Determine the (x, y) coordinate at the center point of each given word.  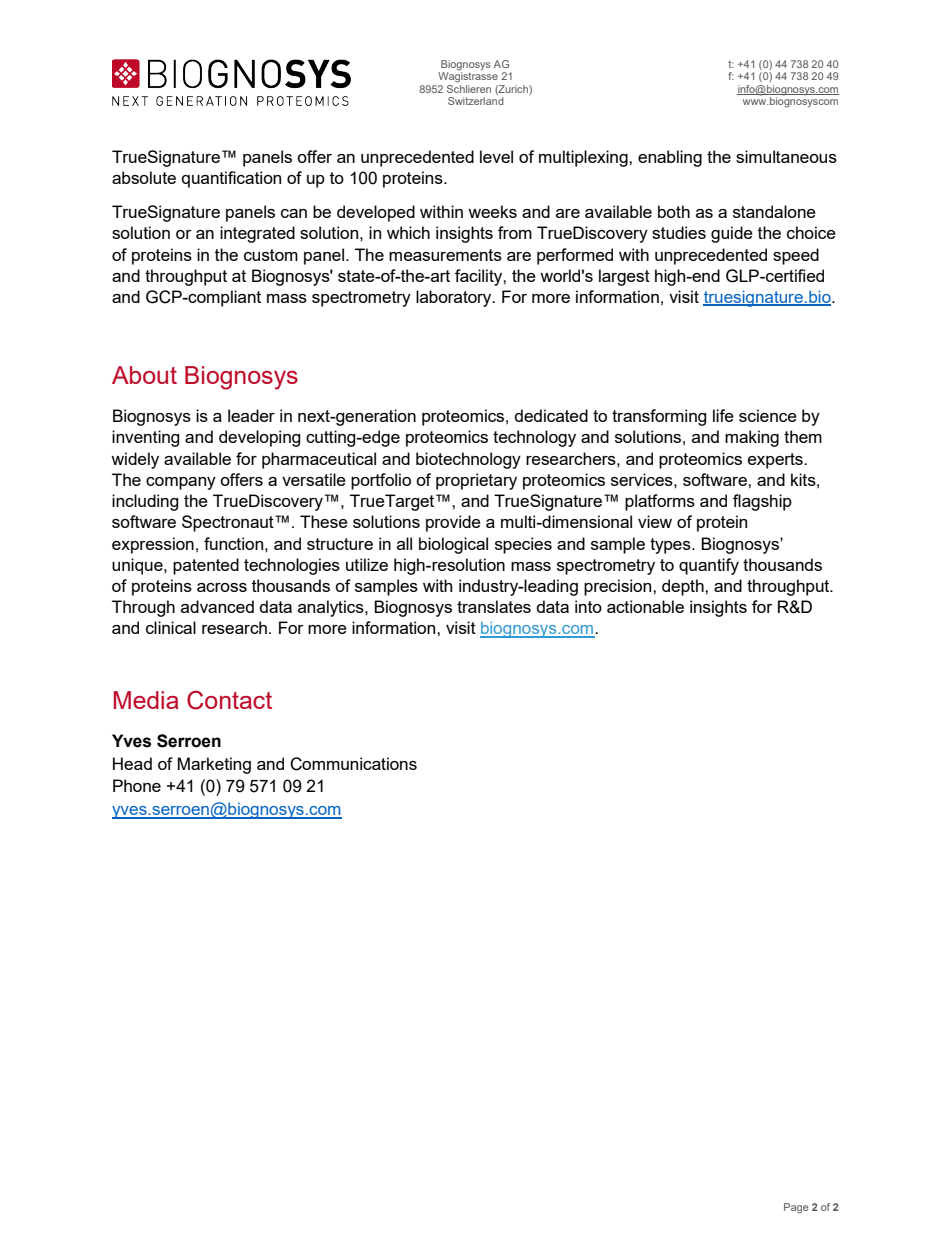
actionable (645, 606)
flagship (762, 502)
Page (796, 1208)
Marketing (214, 765)
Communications (353, 764)
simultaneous (786, 156)
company (181, 483)
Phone (137, 785)
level (496, 156)
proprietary (476, 481)
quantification (231, 179)
